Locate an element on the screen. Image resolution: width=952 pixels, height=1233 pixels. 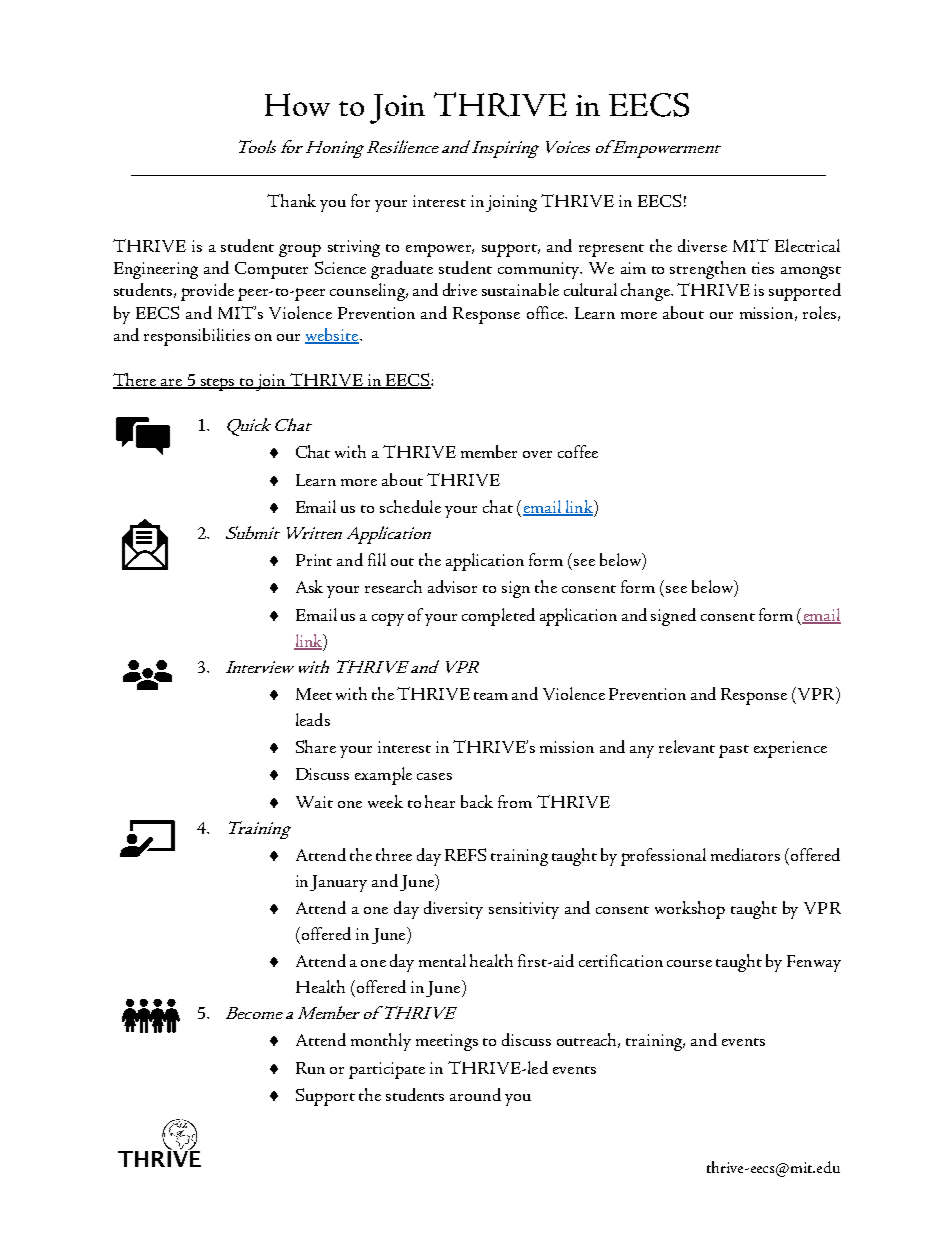
Wait is located at coordinates (314, 802).
